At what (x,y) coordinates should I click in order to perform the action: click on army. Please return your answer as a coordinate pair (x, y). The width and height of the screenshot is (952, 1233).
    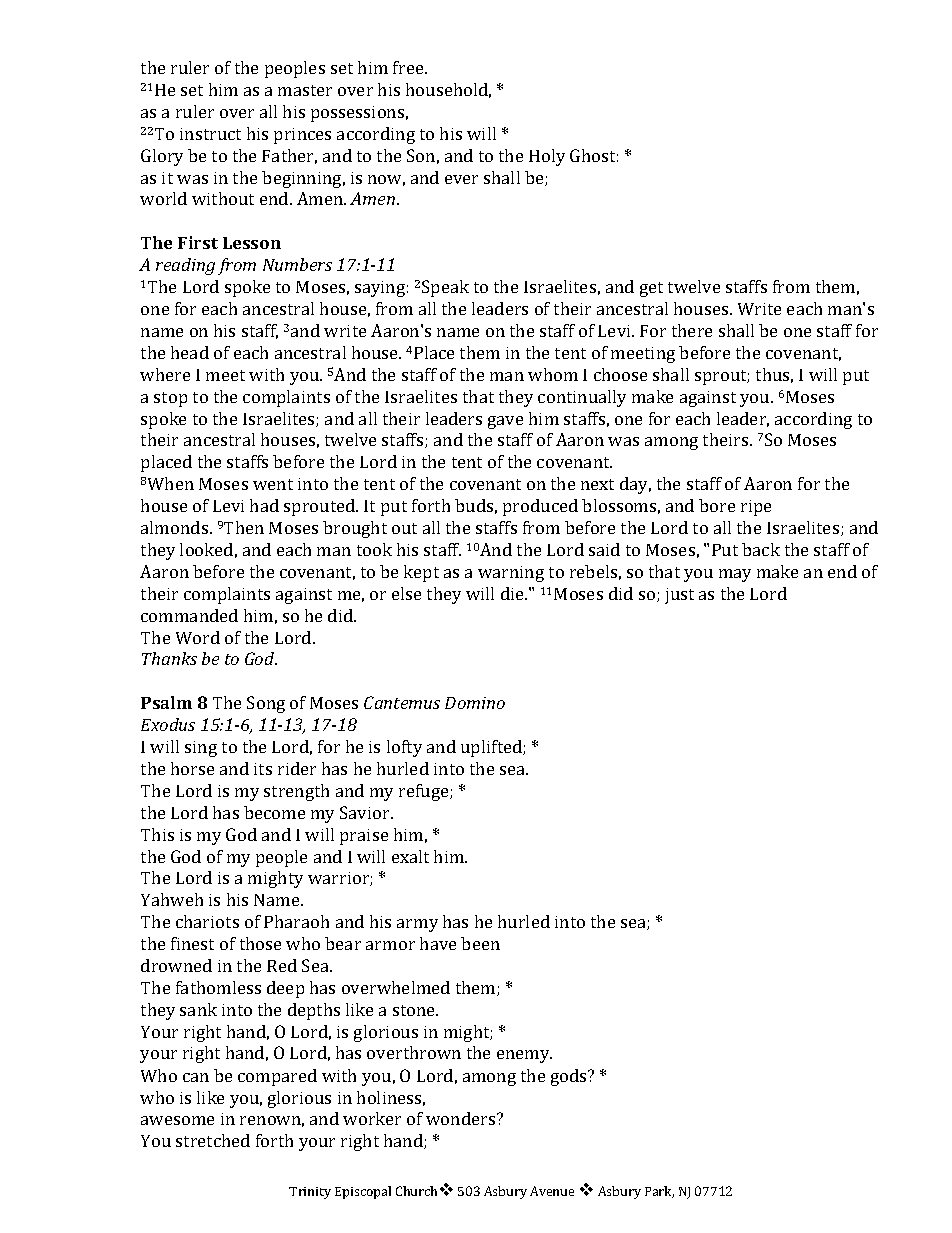
    Looking at the image, I should click on (417, 925).
